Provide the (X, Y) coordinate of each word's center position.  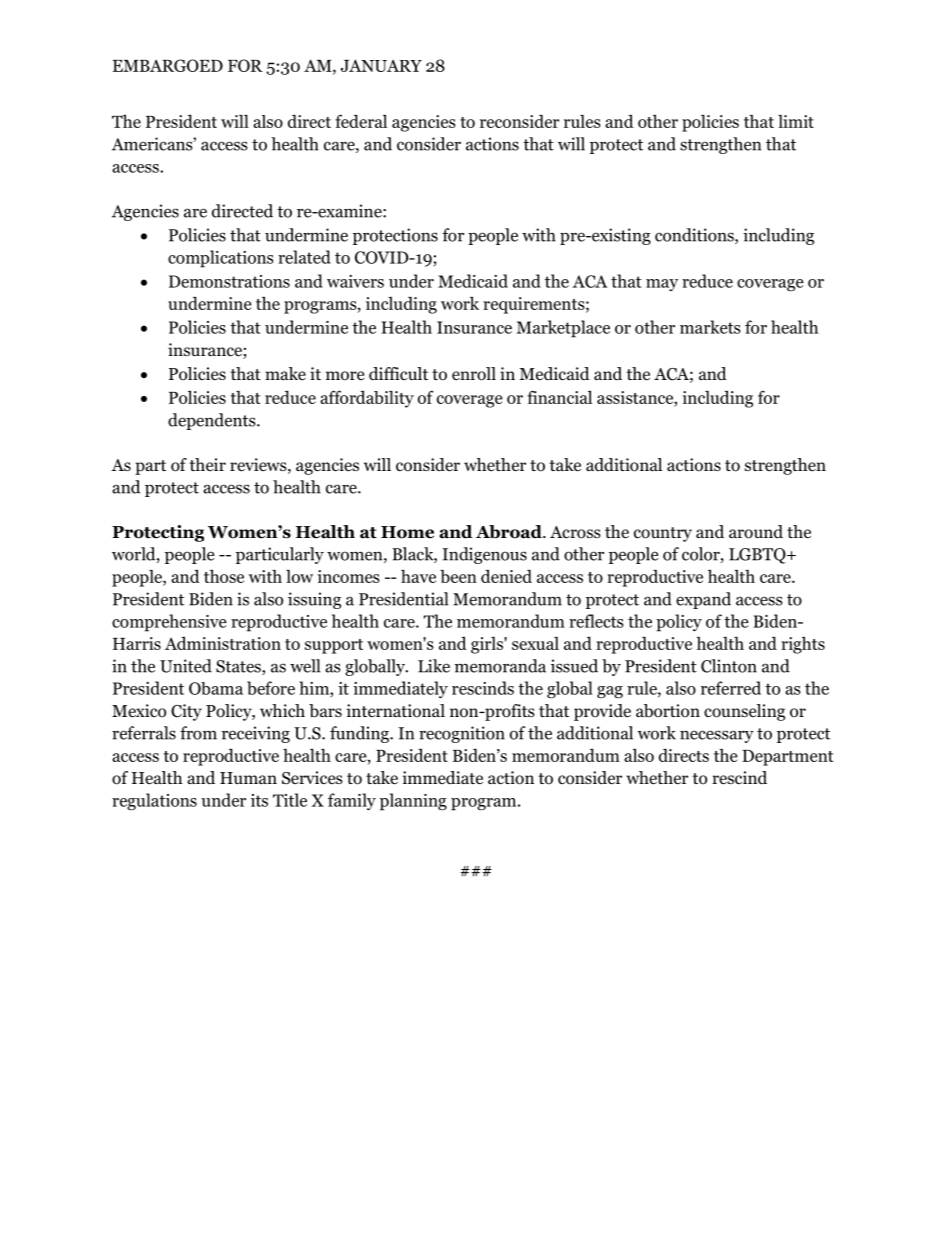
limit (796, 121)
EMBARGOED (168, 65)
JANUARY (381, 65)
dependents (213, 421)
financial (559, 397)
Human (248, 778)
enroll (474, 374)
